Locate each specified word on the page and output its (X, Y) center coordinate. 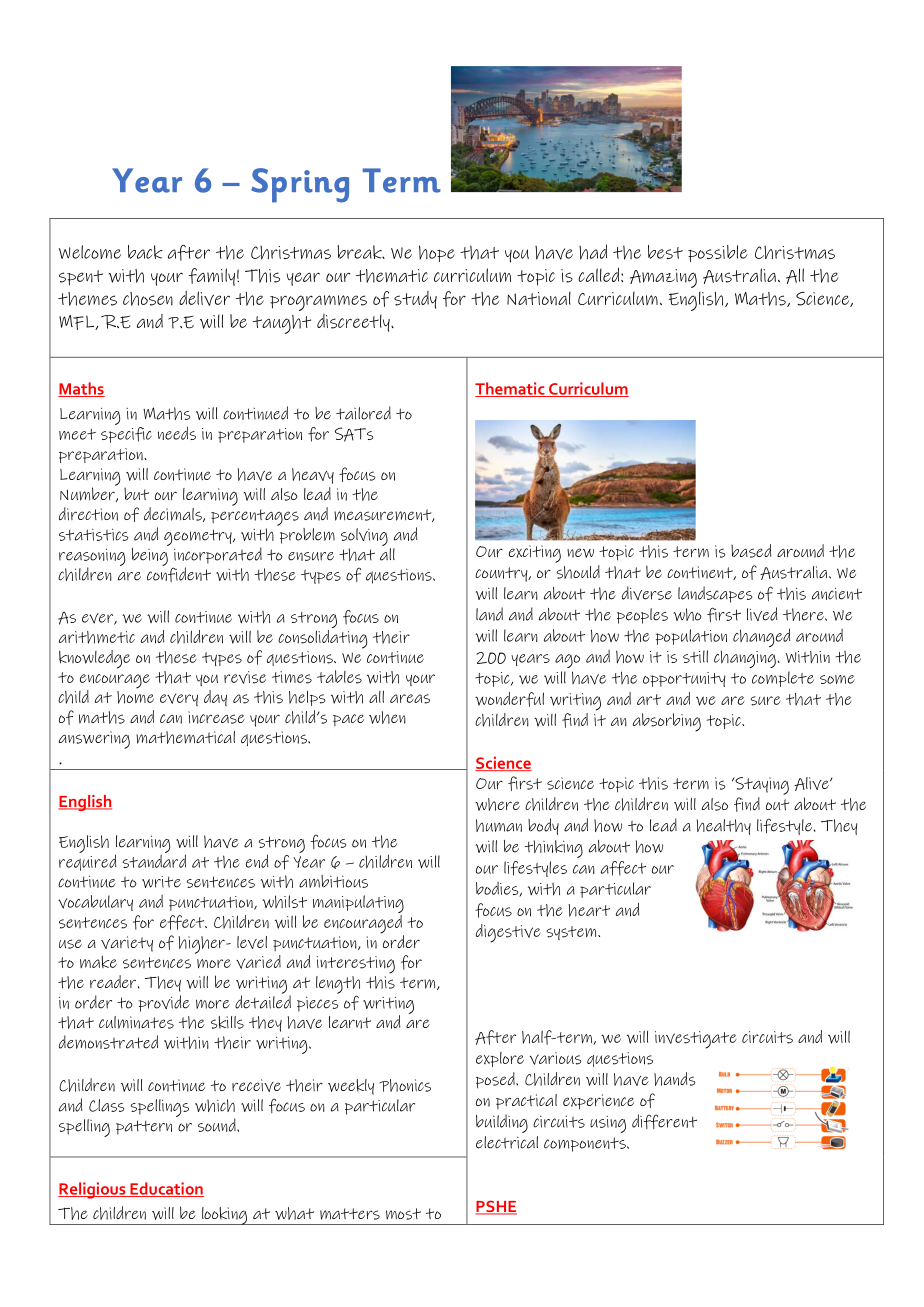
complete (783, 679)
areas (410, 699)
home (135, 697)
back (145, 252)
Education (166, 1189)
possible (718, 253)
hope (437, 253)
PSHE (496, 1207)
